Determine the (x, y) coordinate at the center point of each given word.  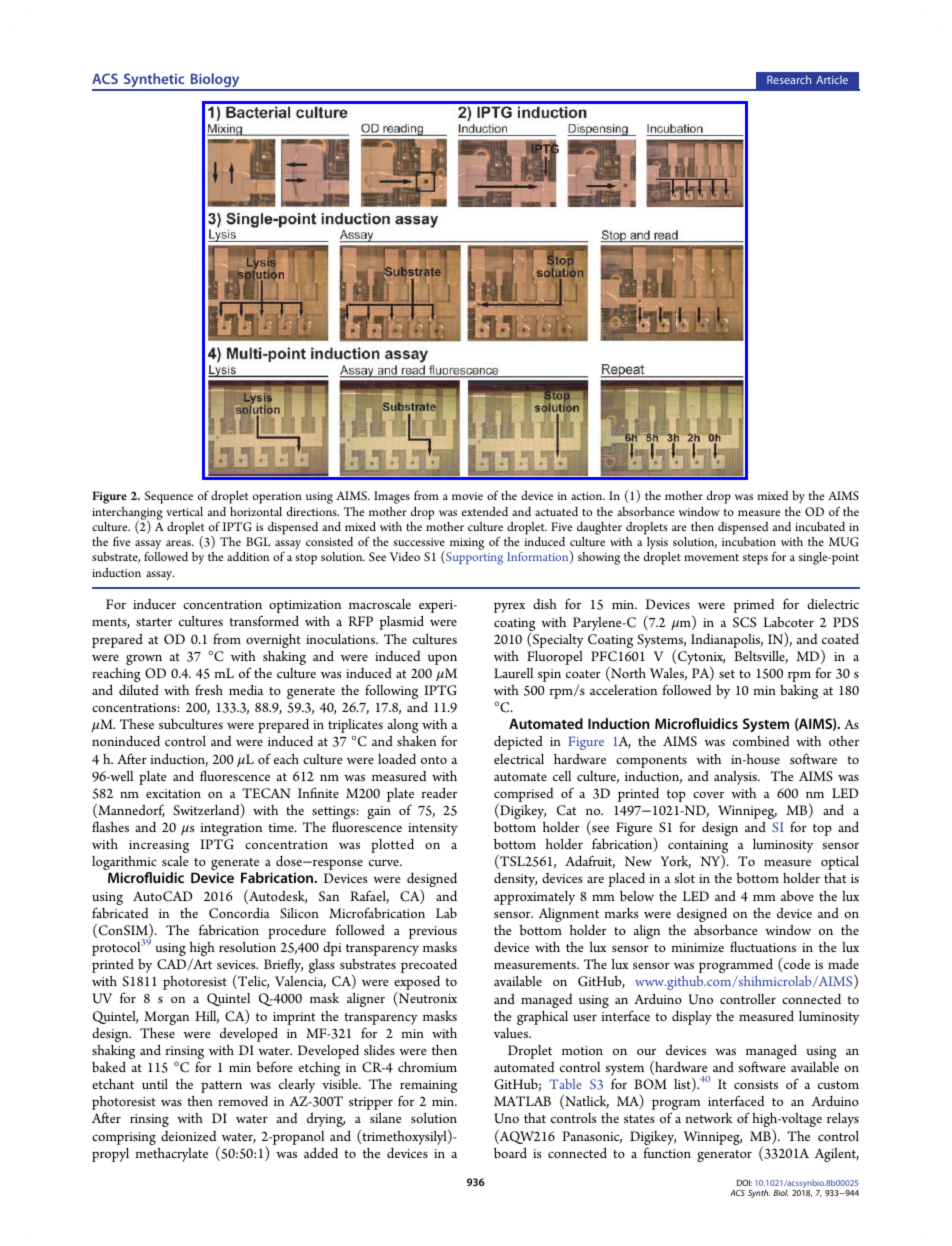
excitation (173, 793)
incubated (820, 526)
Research (789, 79)
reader (439, 793)
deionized (188, 1136)
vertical (184, 511)
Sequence (169, 497)
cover (708, 794)
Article (832, 79)
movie (467, 496)
